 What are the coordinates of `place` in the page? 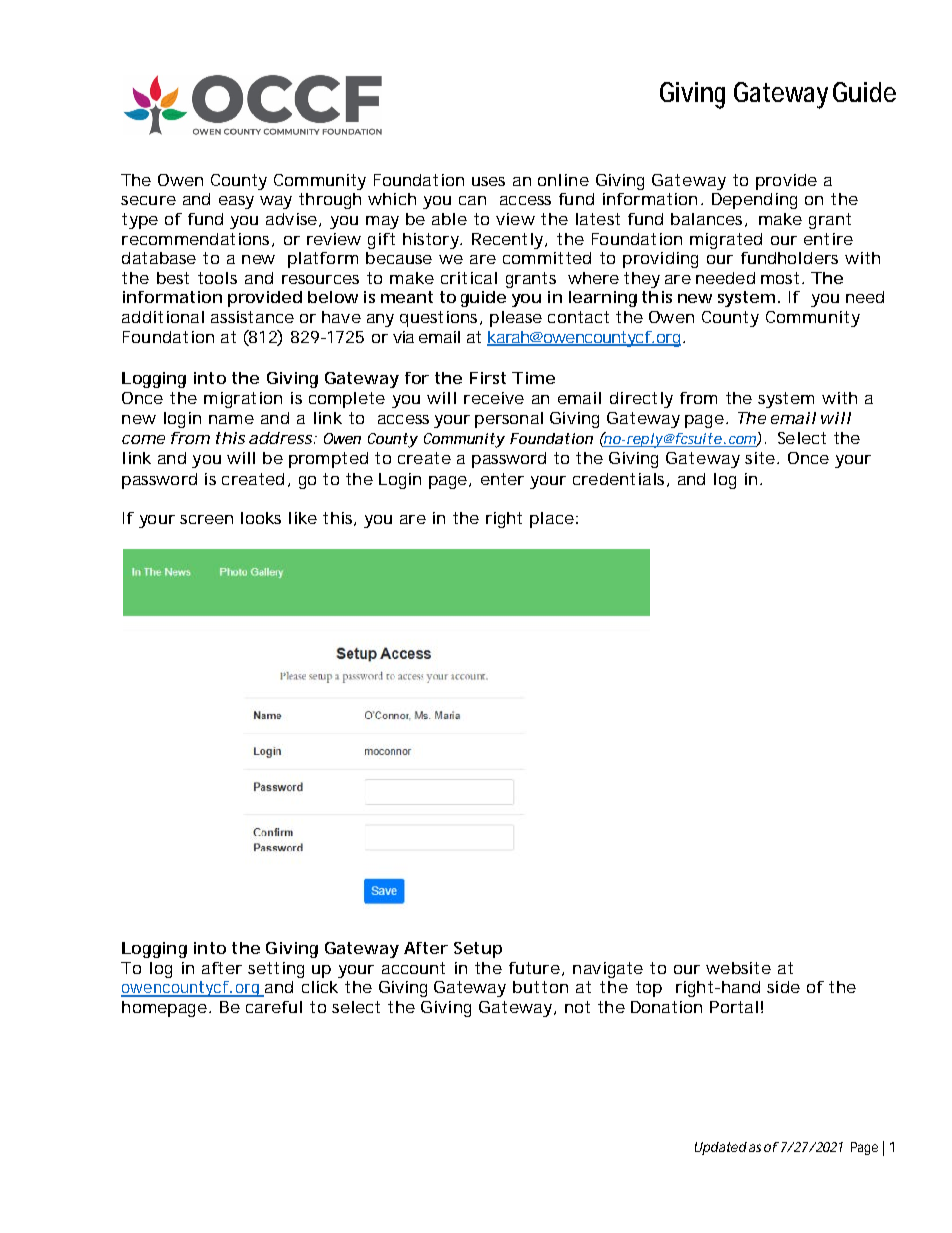 It's located at (552, 520).
